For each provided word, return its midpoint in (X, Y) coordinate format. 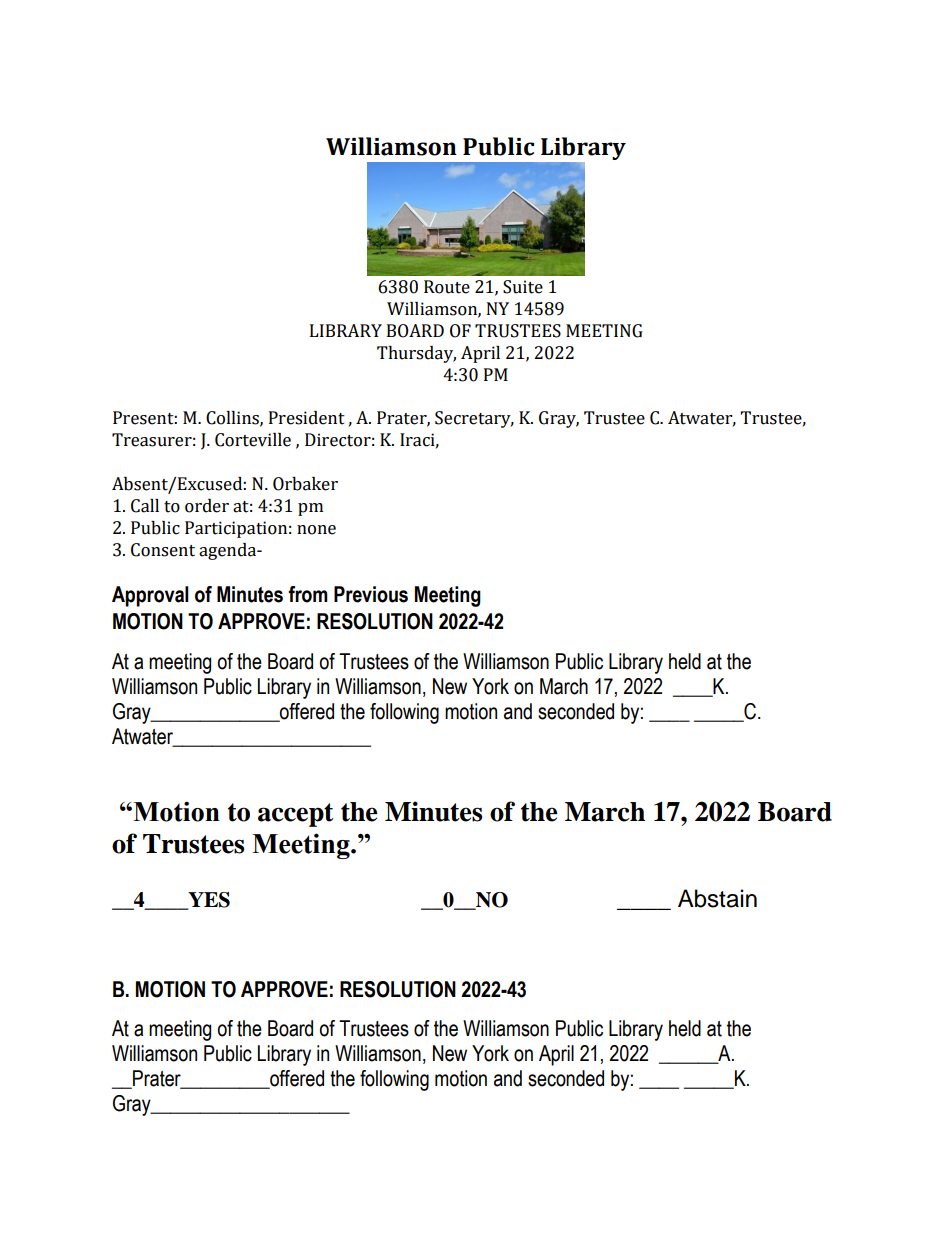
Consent (163, 550)
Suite (523, 287)
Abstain (717, 898)
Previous (371, 594)
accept (296, 815)
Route (447, 287)
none (316, 530)
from (308, 594)
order (207, 506)
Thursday (416, 354)
